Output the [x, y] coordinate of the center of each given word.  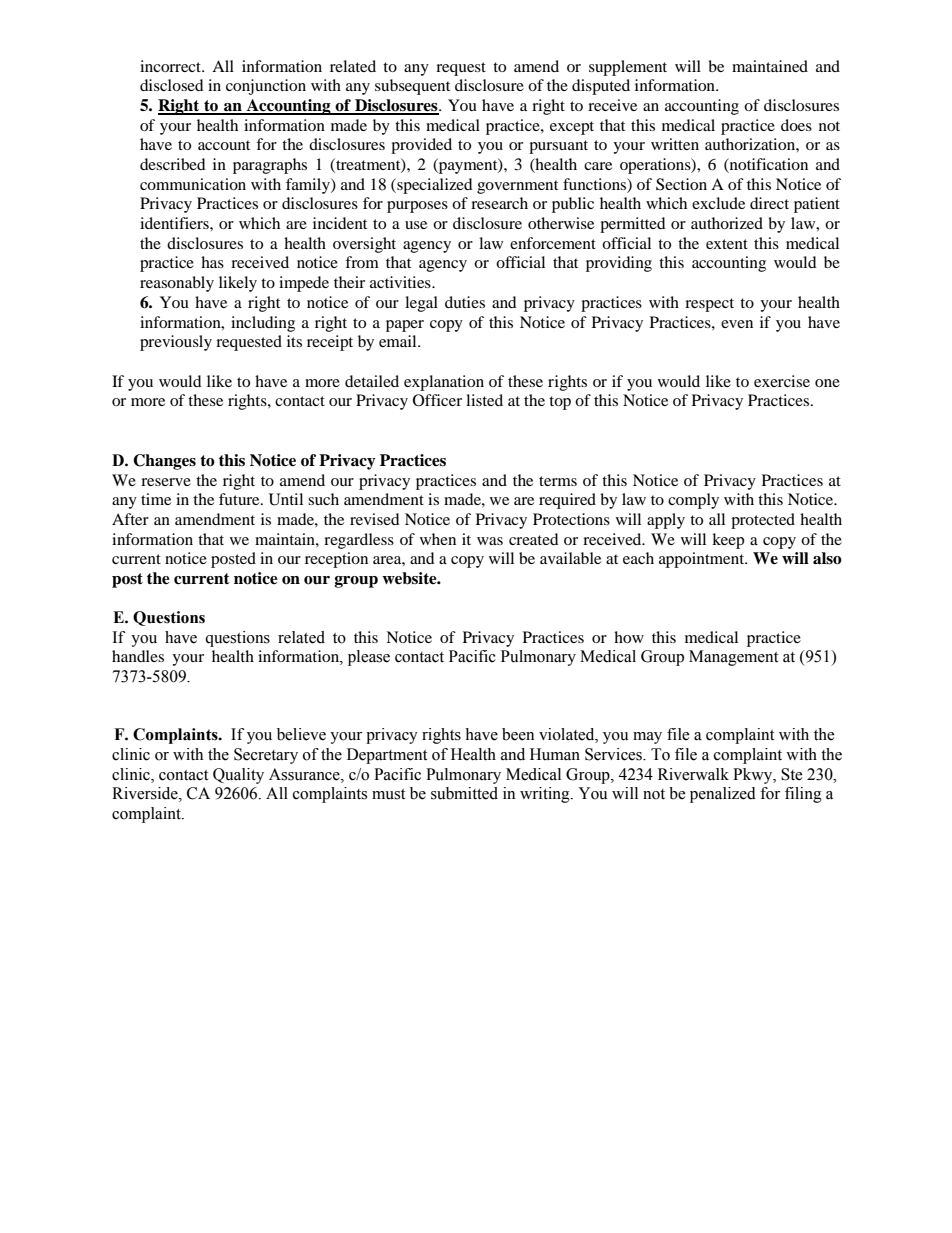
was [490, 541]
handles [138, 656]
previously [176, 343]
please [369, 658]
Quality [238, 776]
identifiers [175, 223]
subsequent [412, 87]
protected [763, 521]
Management [733, 658]
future [240, 499]
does [796, 125]
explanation [444, 383]
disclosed [172, 85]
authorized [727, 223]
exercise [782, 381]
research [499, 203]
